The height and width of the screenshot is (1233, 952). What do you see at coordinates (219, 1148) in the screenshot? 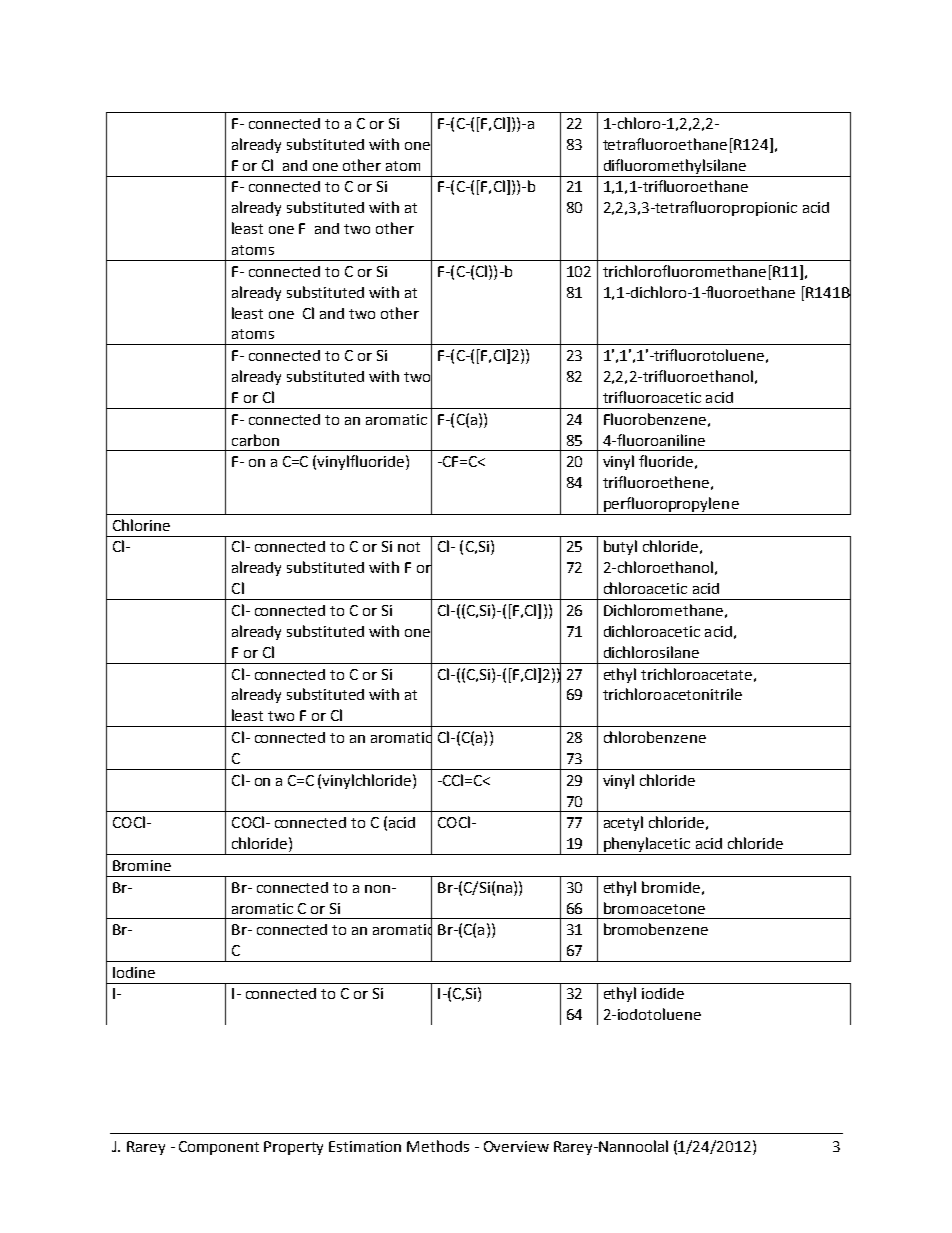
I see `Component` at bounding box center [219, 1148].
